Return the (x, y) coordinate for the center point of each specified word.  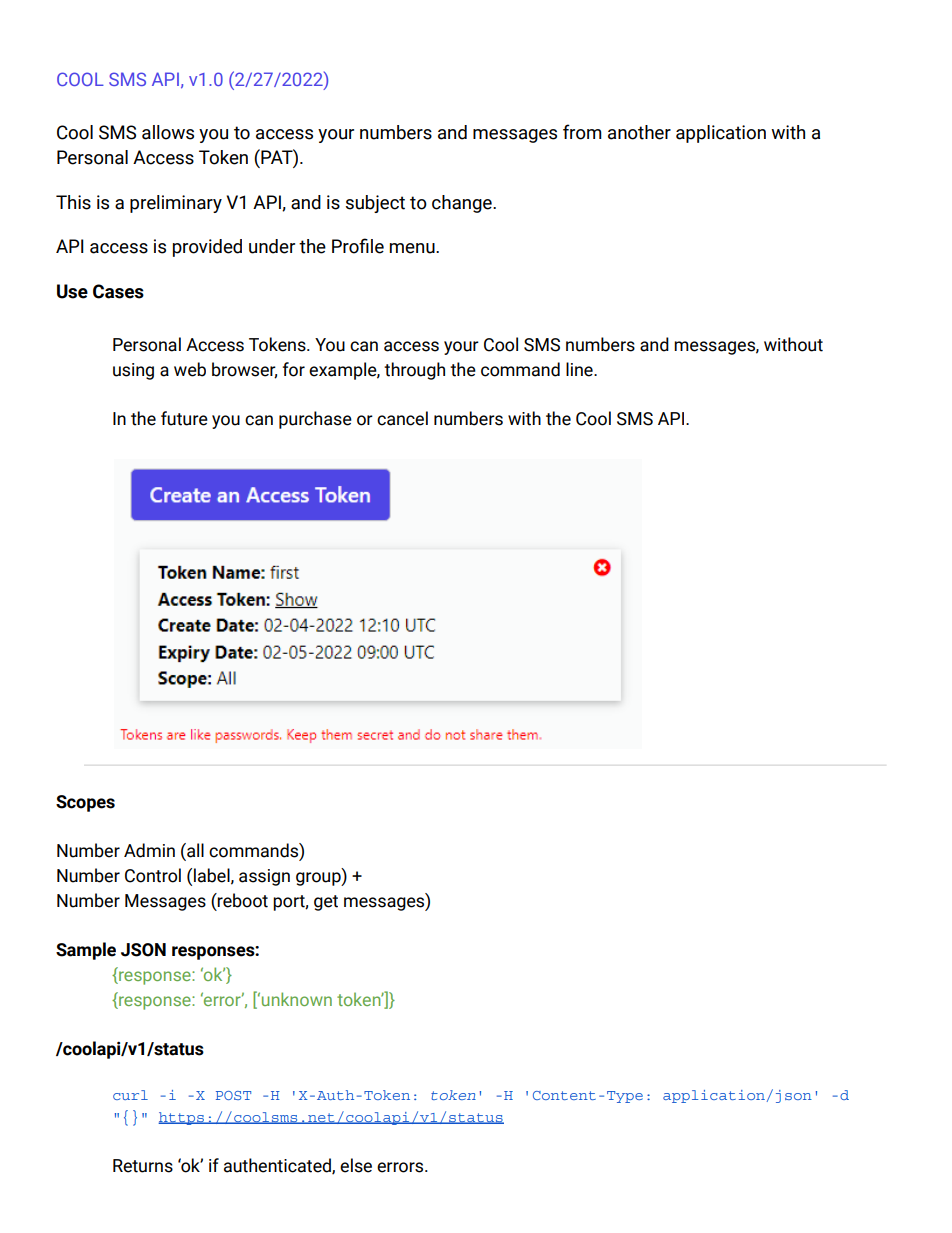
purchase (315, 420)
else (356, 1165)
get (326, 903)
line (580, 369)
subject (375, 204)
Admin (149, 850)
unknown (297, 999)
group (319, 879)
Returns (143, 1166)
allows (168, 132)
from (582, 132)
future (184, 418)
